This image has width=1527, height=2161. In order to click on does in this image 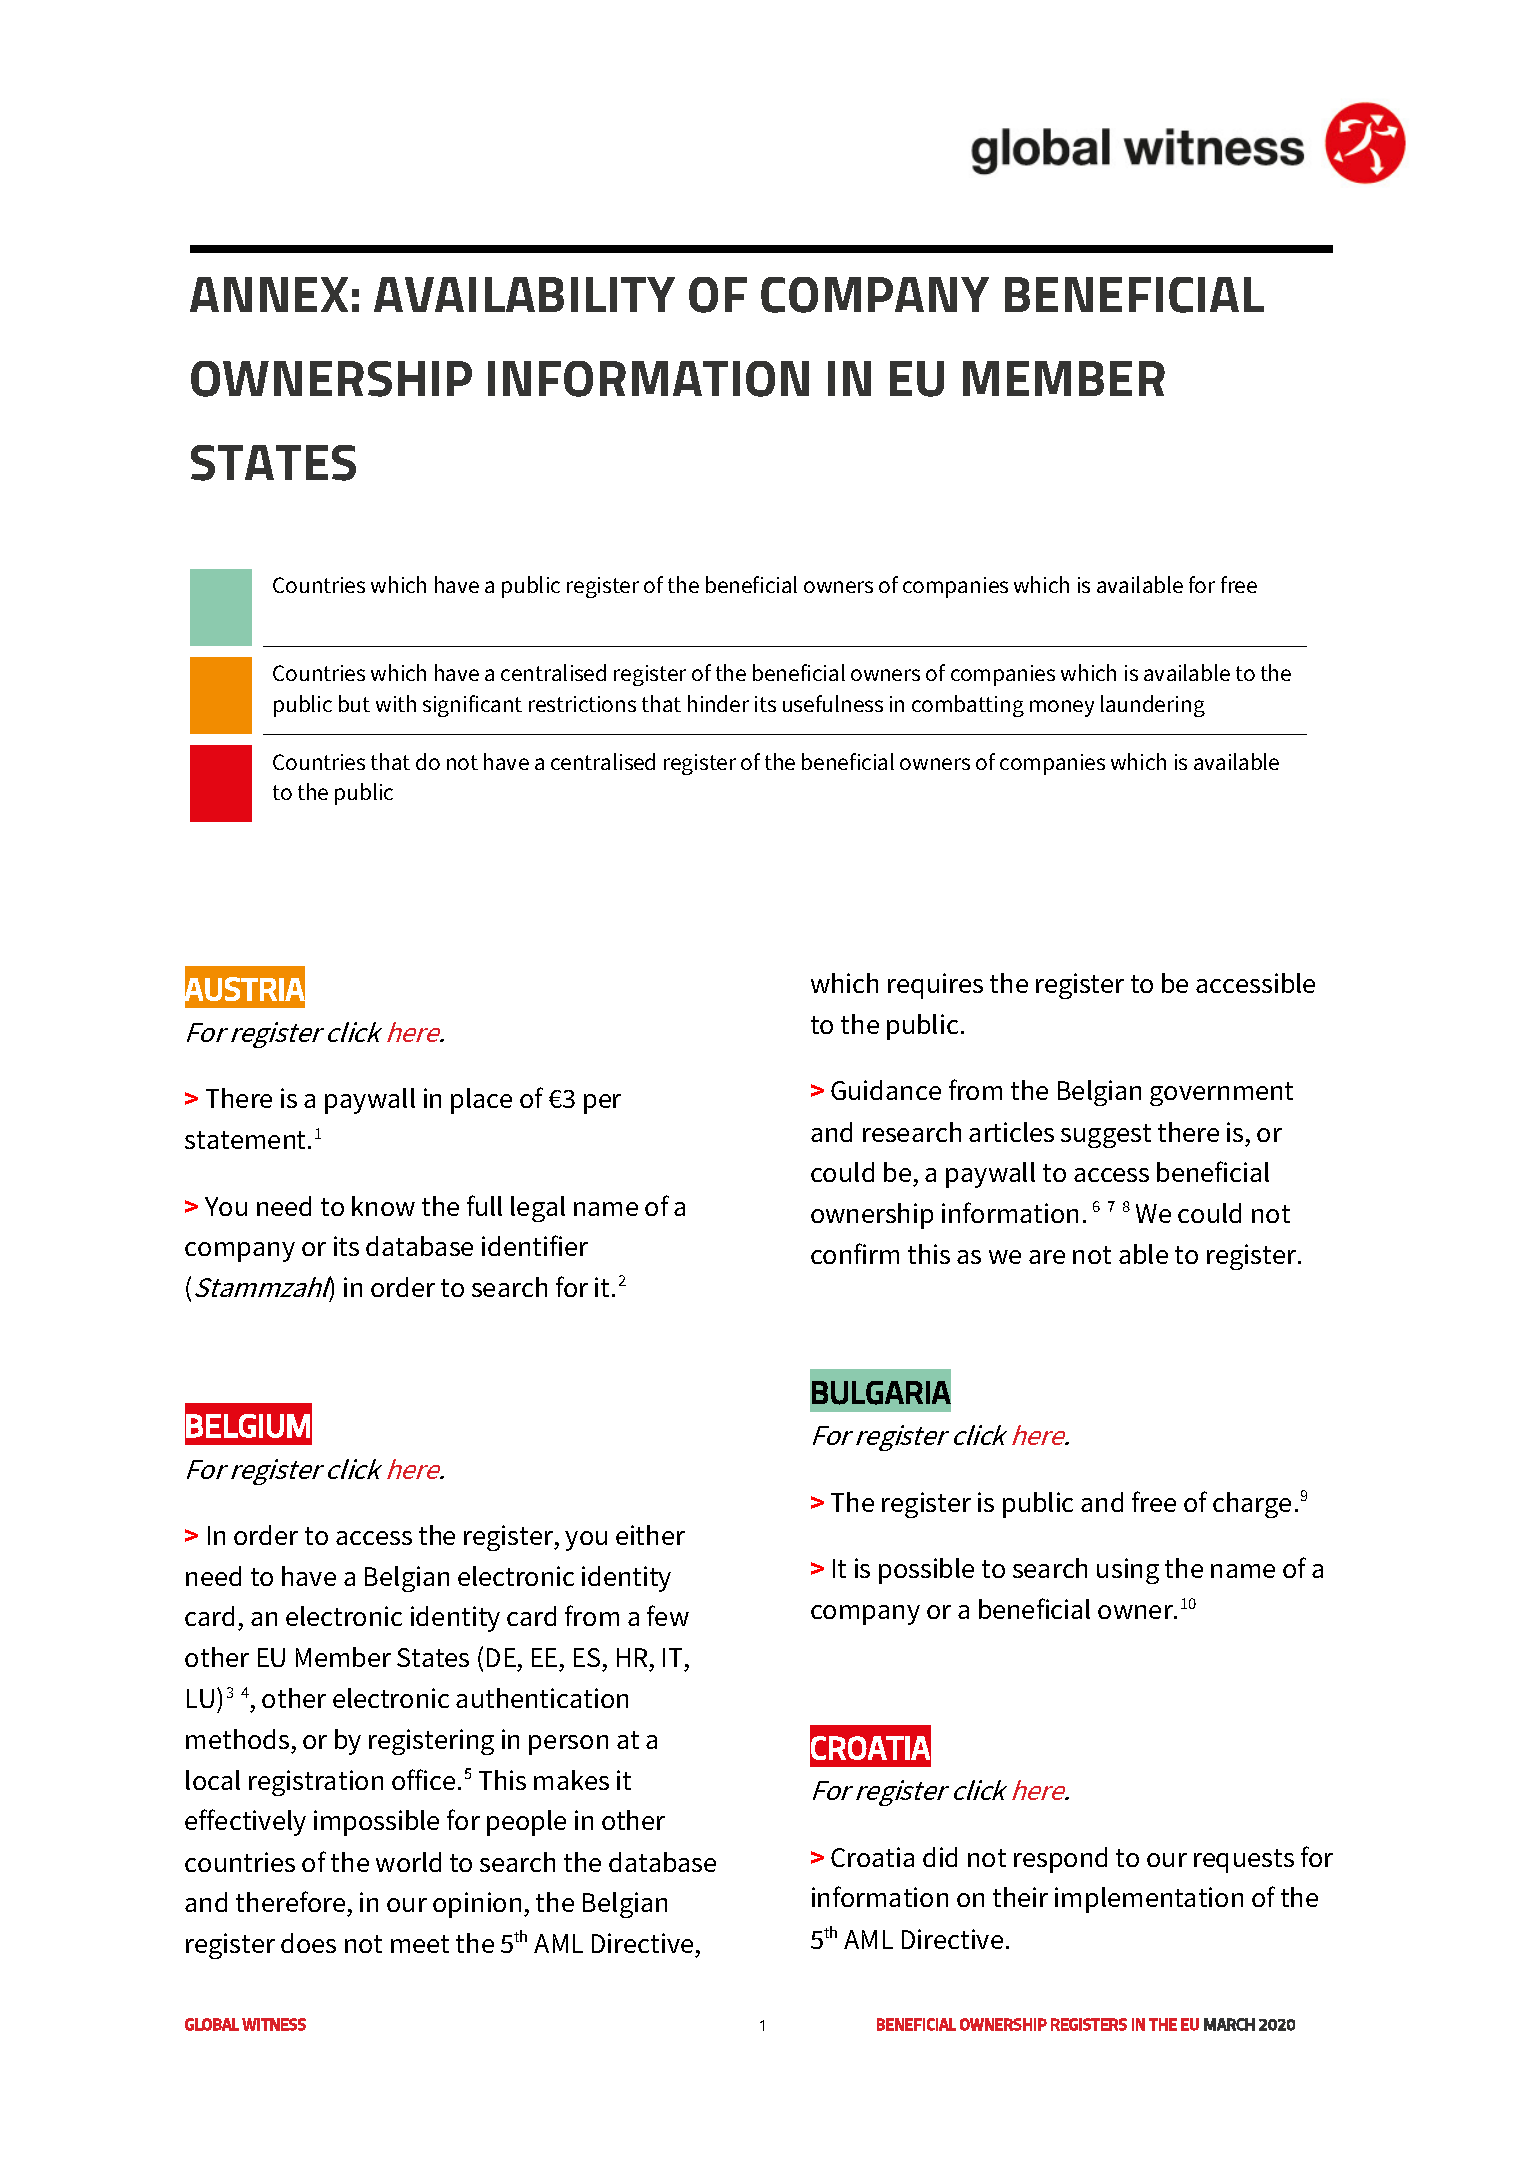, I will do `click(308, 1943)`.
